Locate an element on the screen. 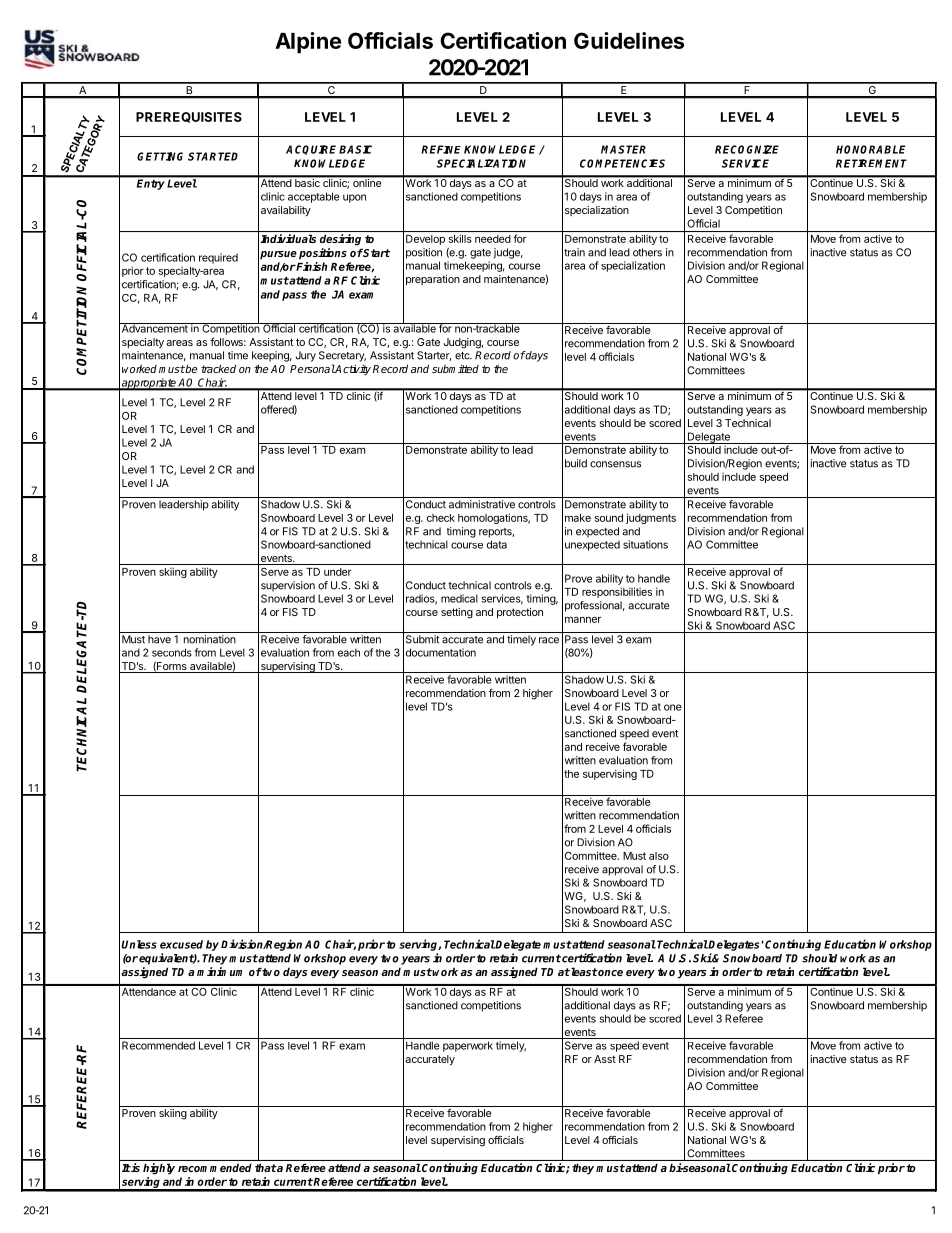 The image size is (952, 1233). once is located at coordinates (610, 973).
